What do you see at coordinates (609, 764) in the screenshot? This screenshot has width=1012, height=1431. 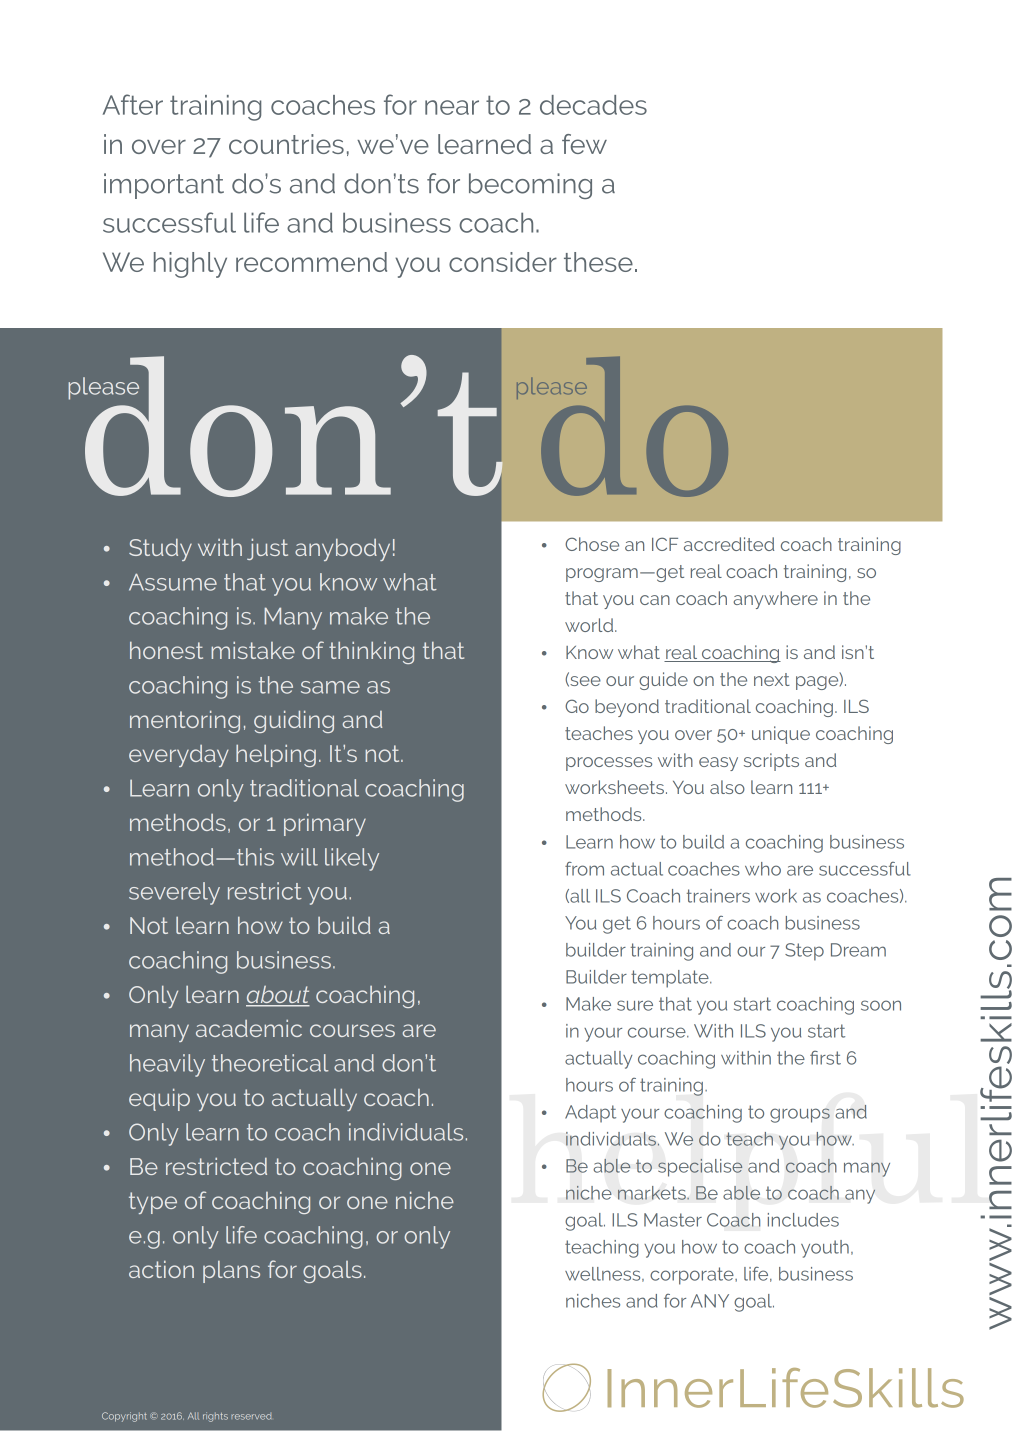 I see `processes` at bounding box center [609, 764].
